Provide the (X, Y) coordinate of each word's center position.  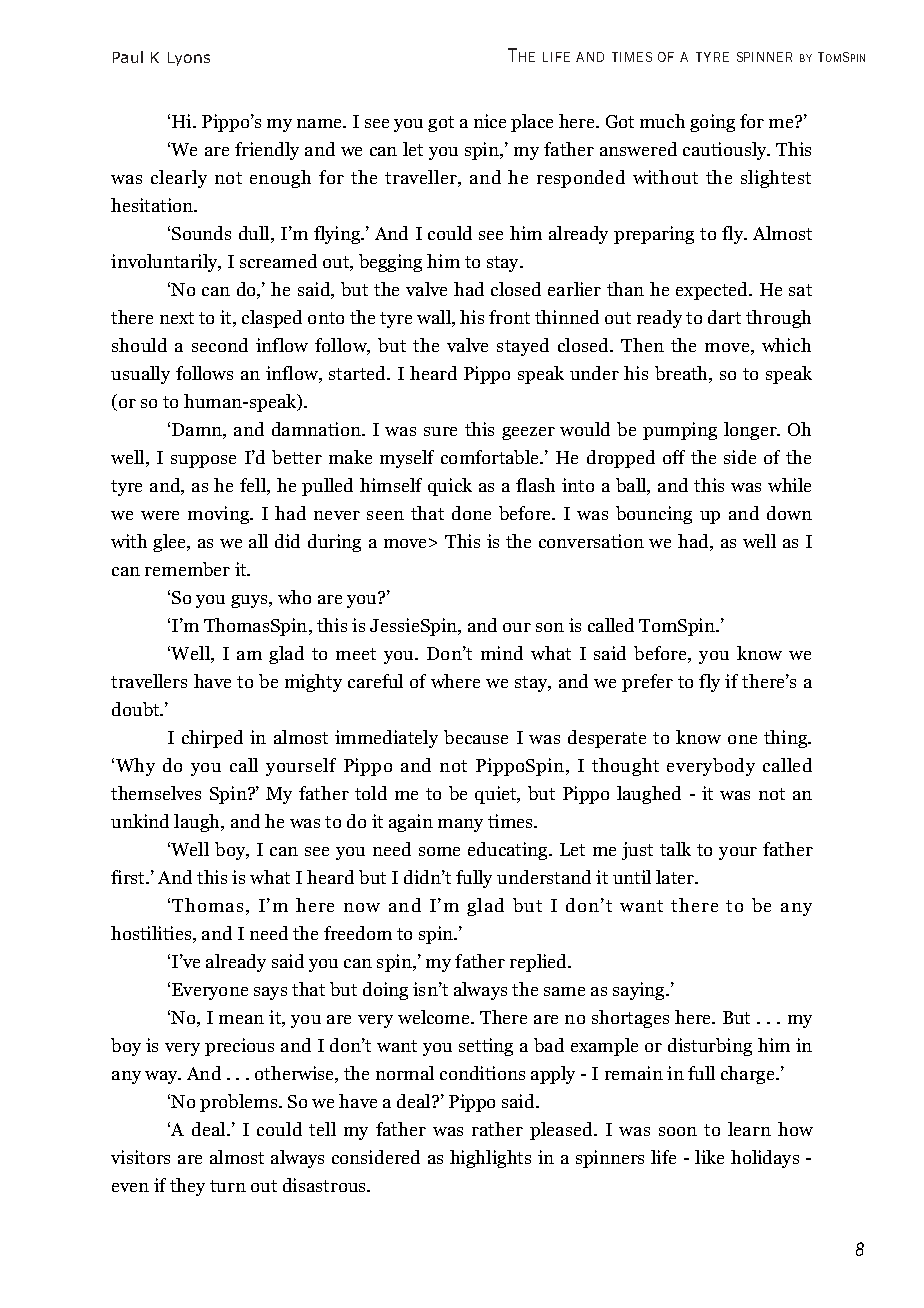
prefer (647, 683)
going (712, 123)
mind (502, 653)
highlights (490, 1159)
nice (490, 121)
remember (187, 569)
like (709, 1157)
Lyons (189, 59)
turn (228, 1186)
